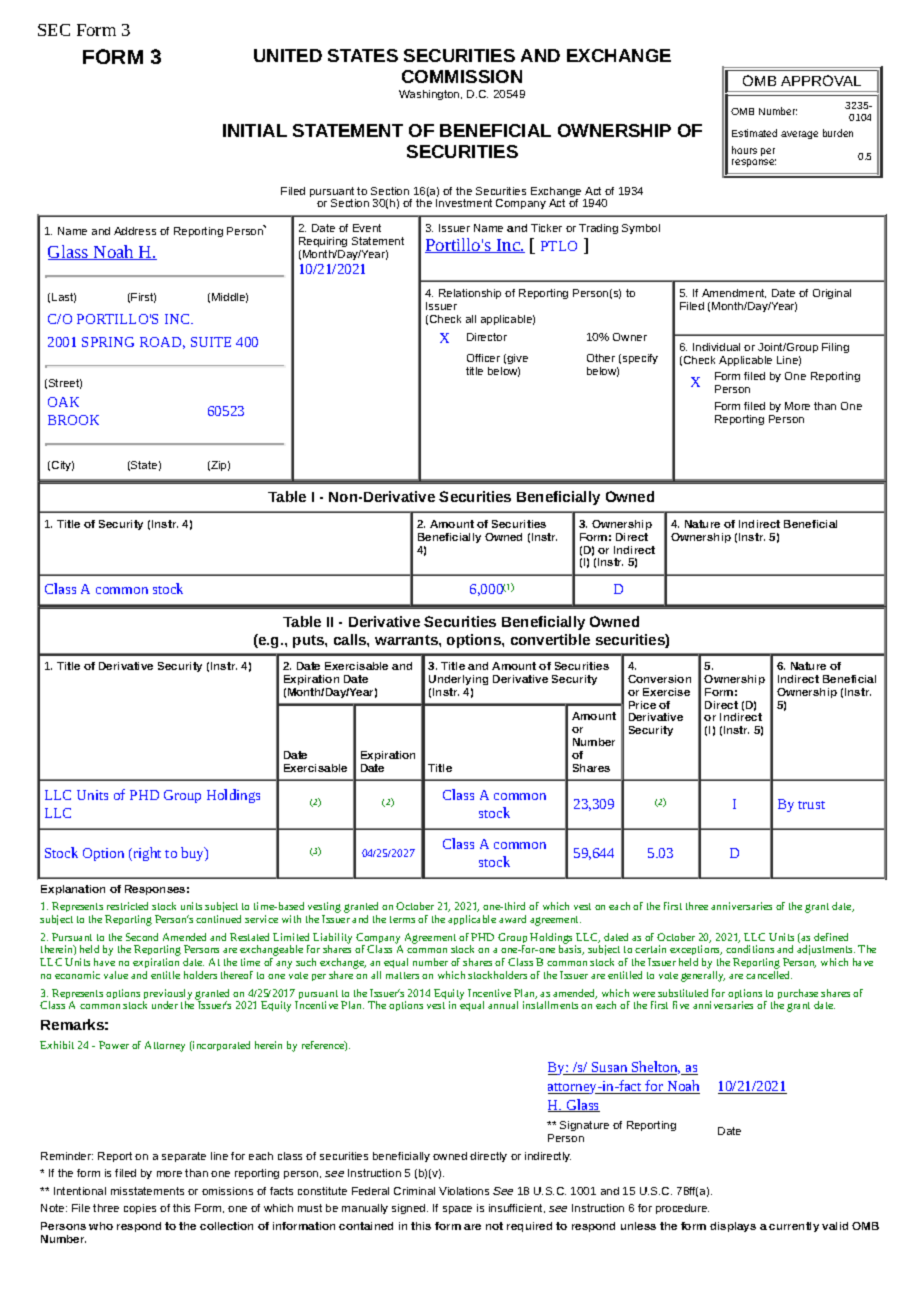  Describe the element at coordinates (464, 1191) in the screenshot. I see `Violations` at that location.
